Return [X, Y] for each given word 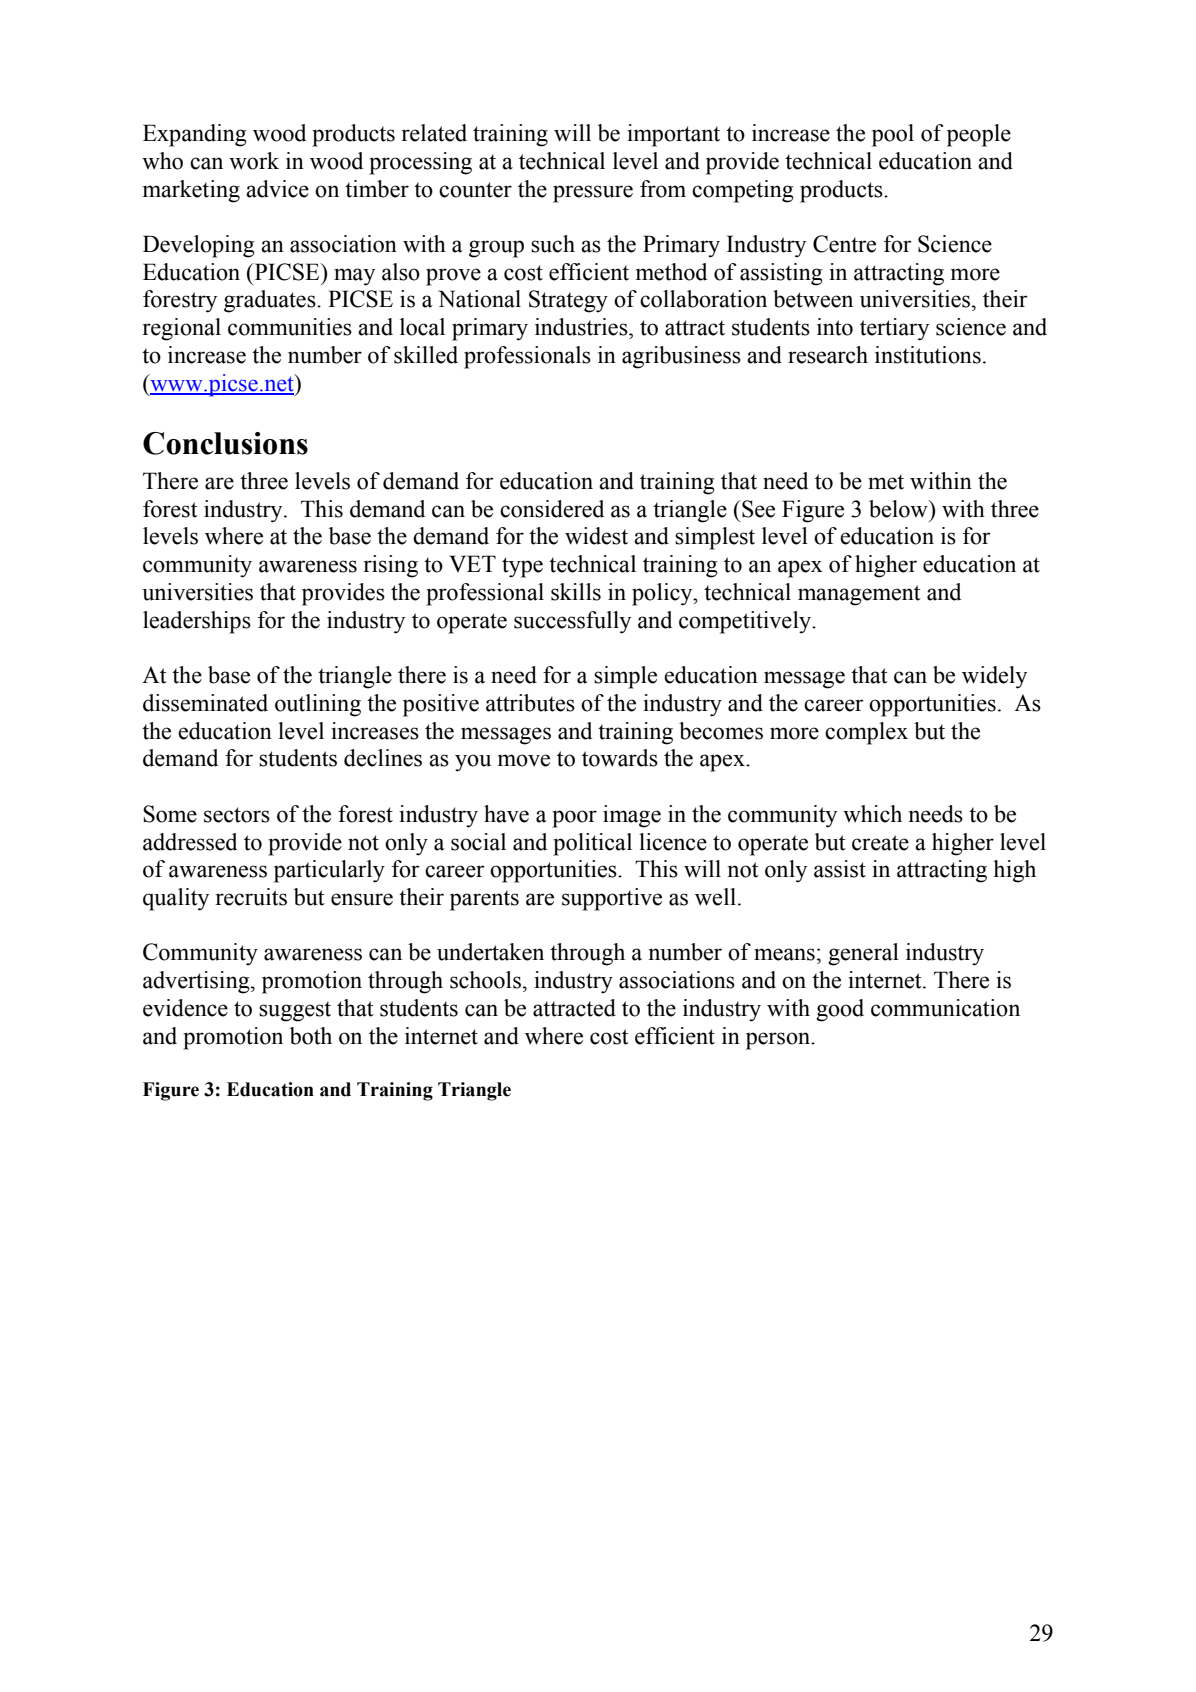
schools [485, 980]
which [872, 814]
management [859, 595]
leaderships [197, 622]
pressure [593, 194]
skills [576, 592]
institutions [928, 355]
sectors [237, 815]
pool [893, 135]
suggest [295, 1011]
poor [574, 819]
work [254, 161]
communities [290, 327]
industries [582, 327]
